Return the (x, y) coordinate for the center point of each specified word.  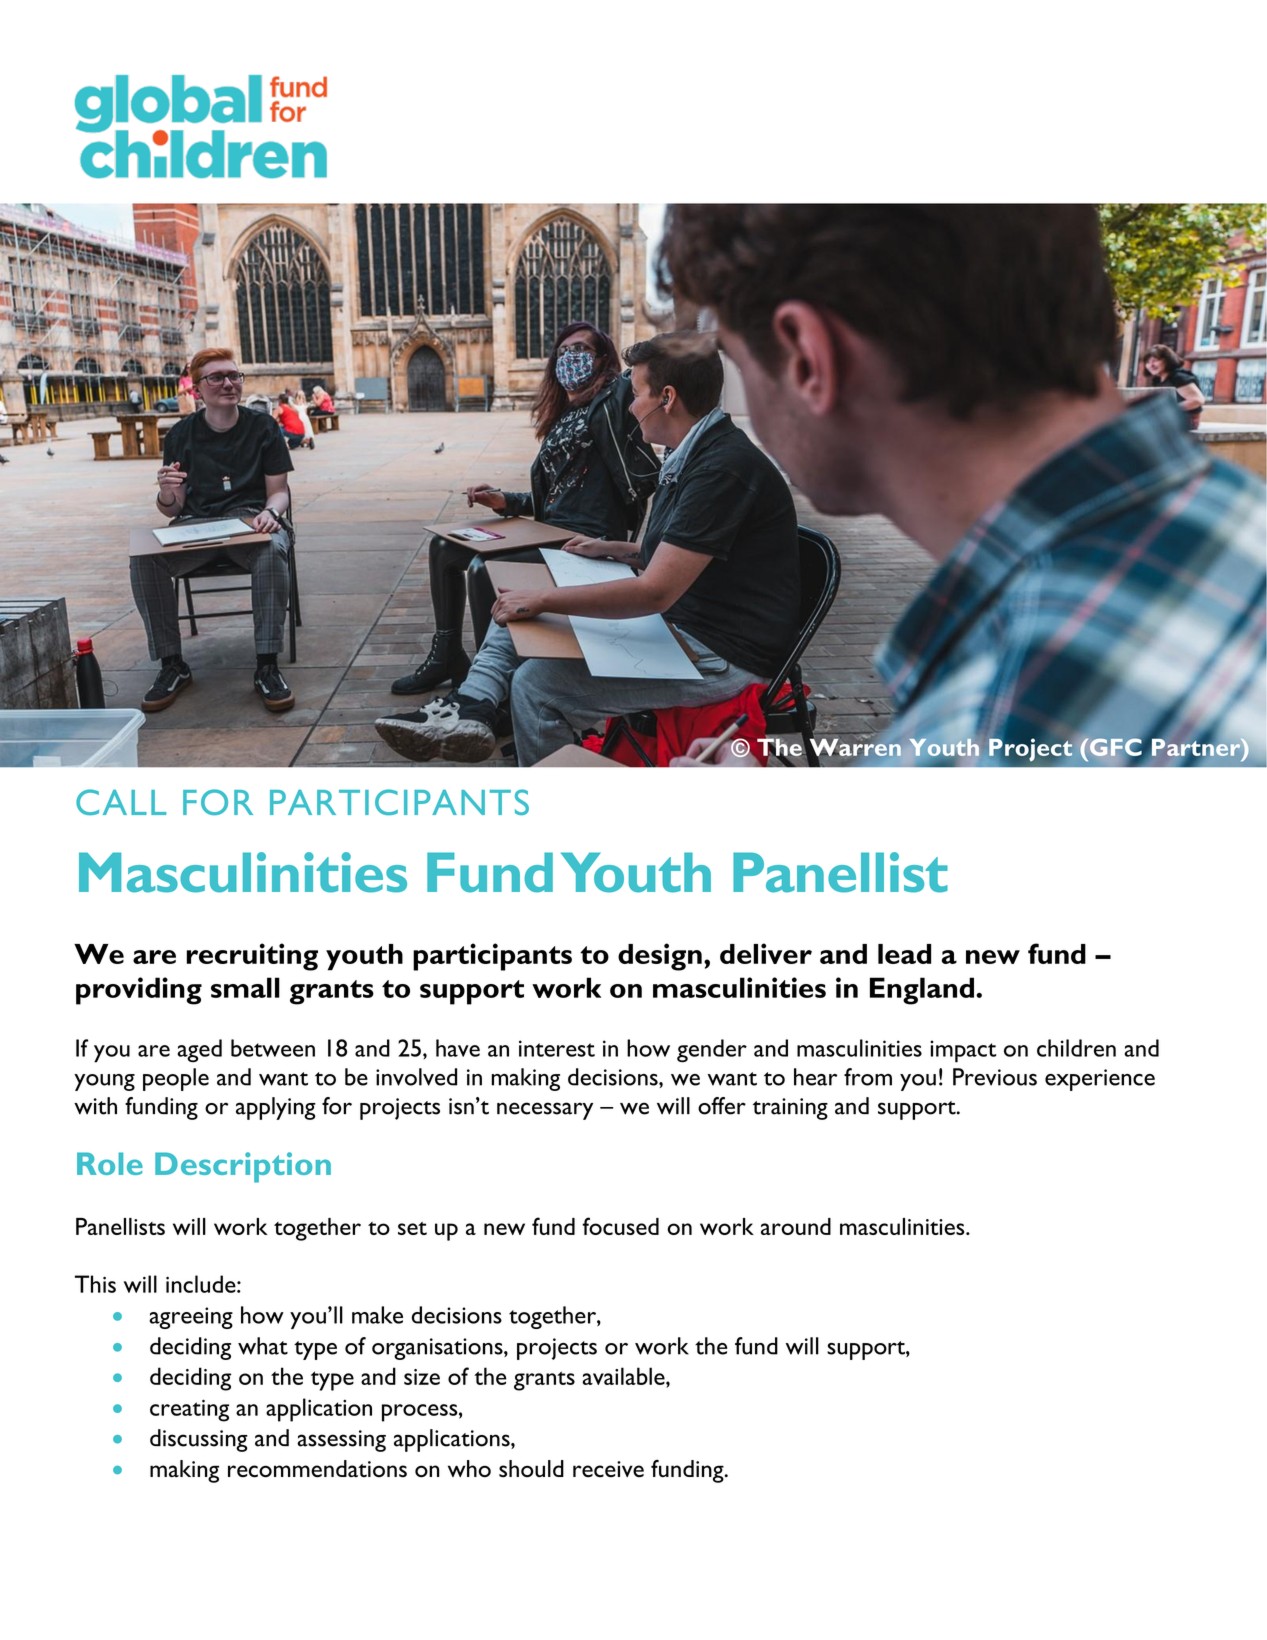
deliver (766, 953)
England (922, 991)
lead (904, 954)
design (660, 957)
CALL (121, 802)
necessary (545, 1111)
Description (243, 1167)
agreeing (191, 1318)
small (245, 987)
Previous (995, 1077)
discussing (199, 1440)
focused (620, 1226)
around (796, 1226)
